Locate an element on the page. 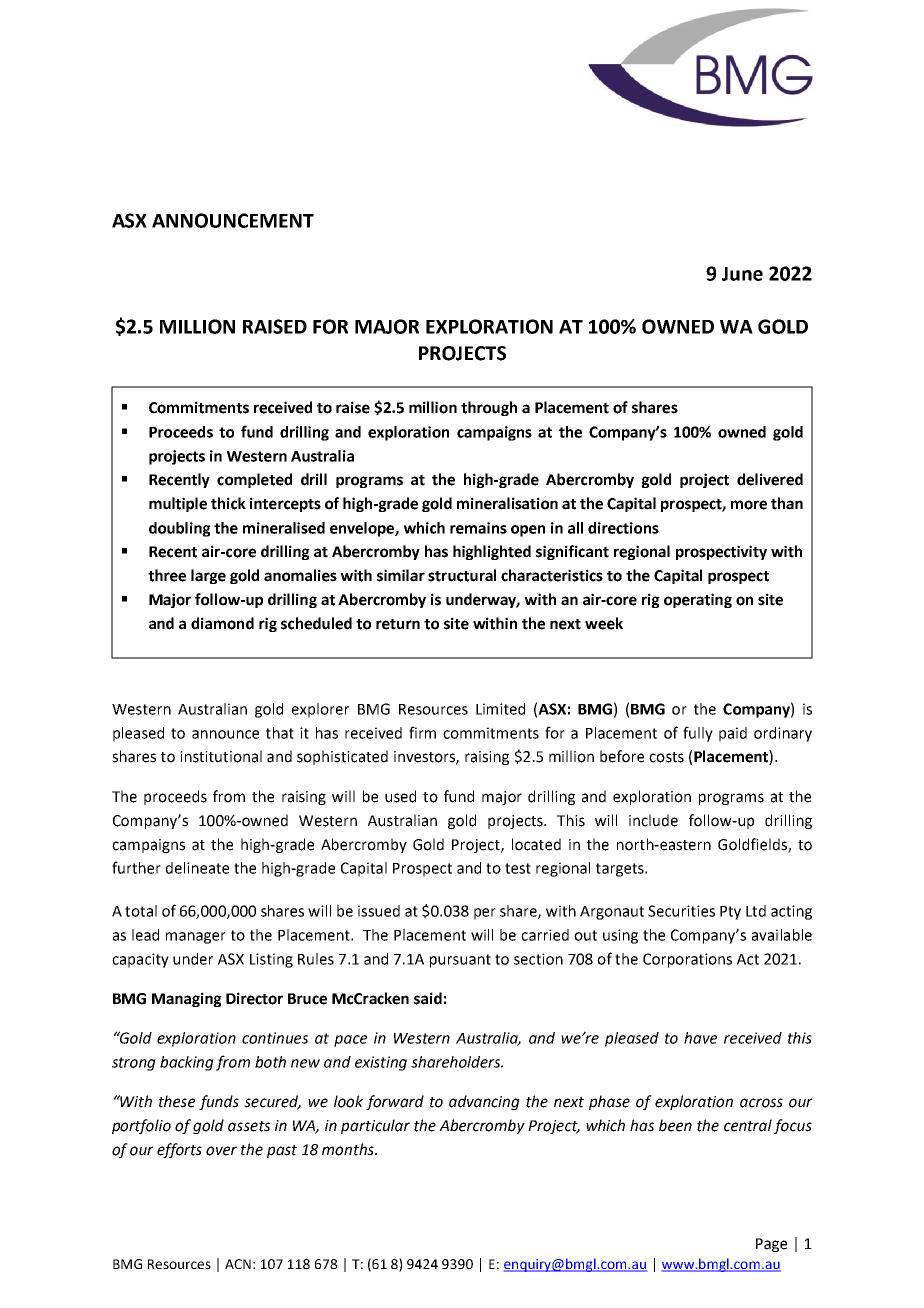  Page is located at coordinates (771, 1245).
